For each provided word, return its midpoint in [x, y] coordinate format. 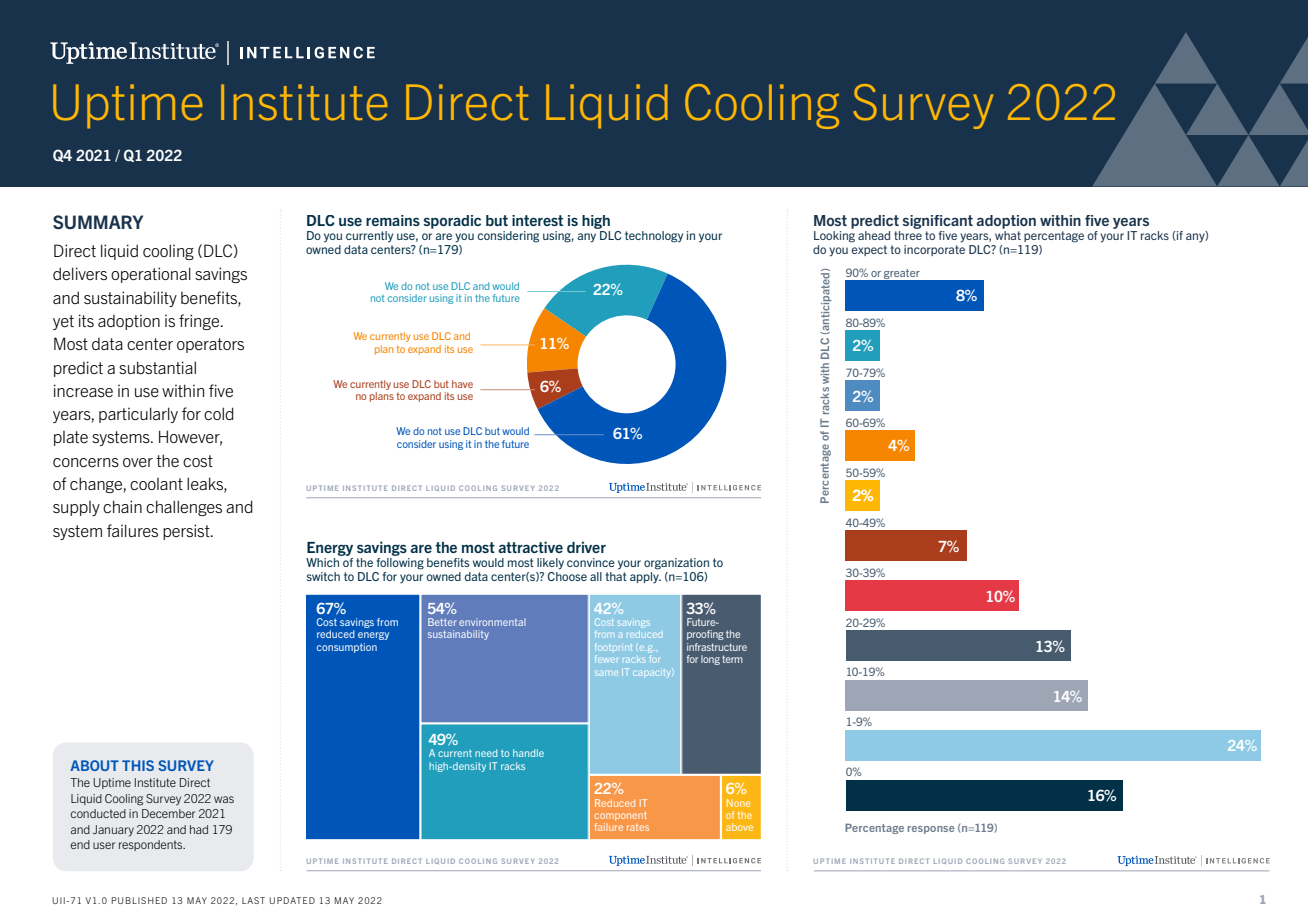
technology [654, 237]
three [908, 235]
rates [638, 827]
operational [151, 275]
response [931, 830]
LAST [253, 900]
